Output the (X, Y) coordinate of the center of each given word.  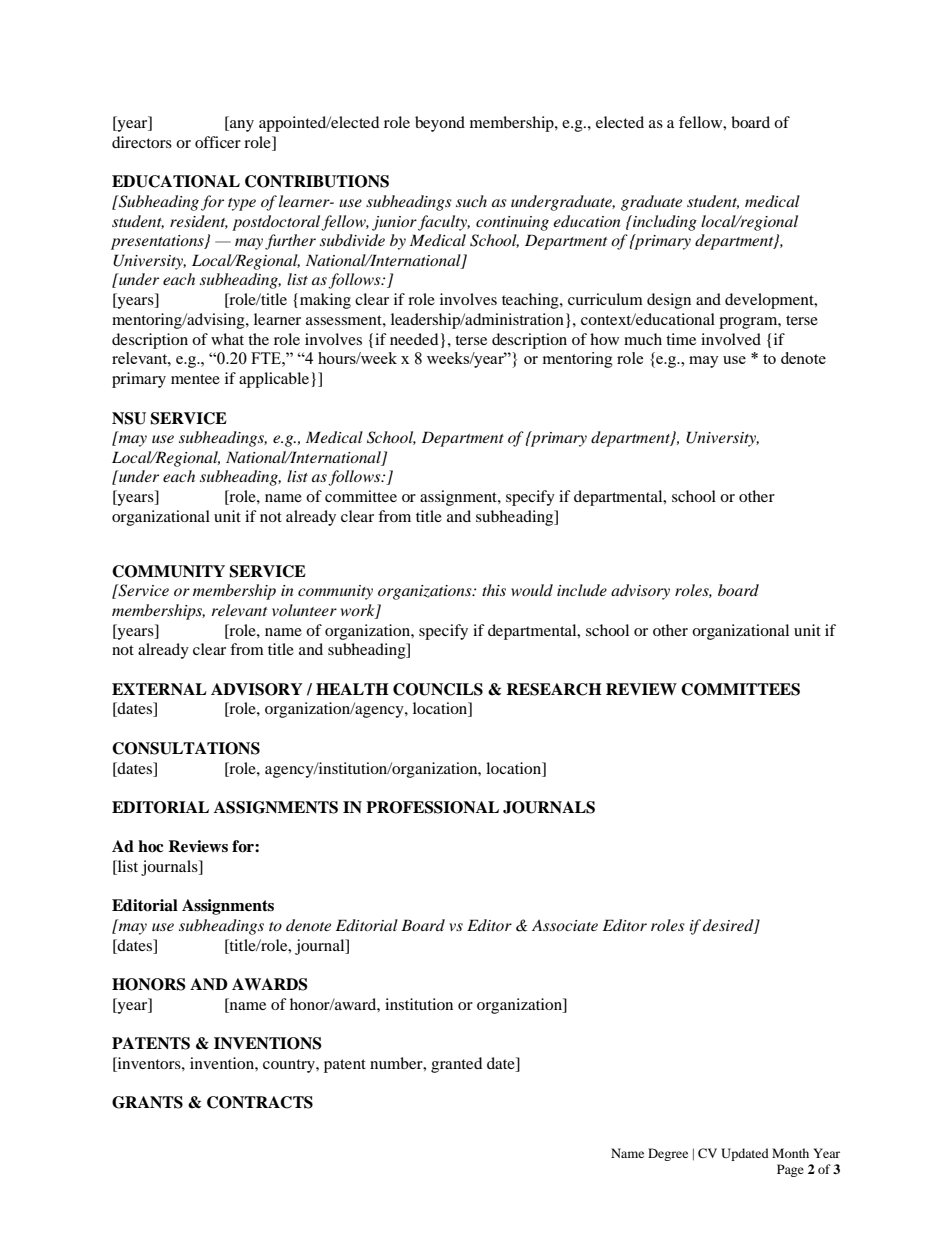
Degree (668, 1154)
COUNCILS (438, 689)
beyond (440, 124)
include (582, 590)
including (664, 223)
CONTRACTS (260, 1102)
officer (218, 142)
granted (456, 1065)
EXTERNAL (159, 689)
